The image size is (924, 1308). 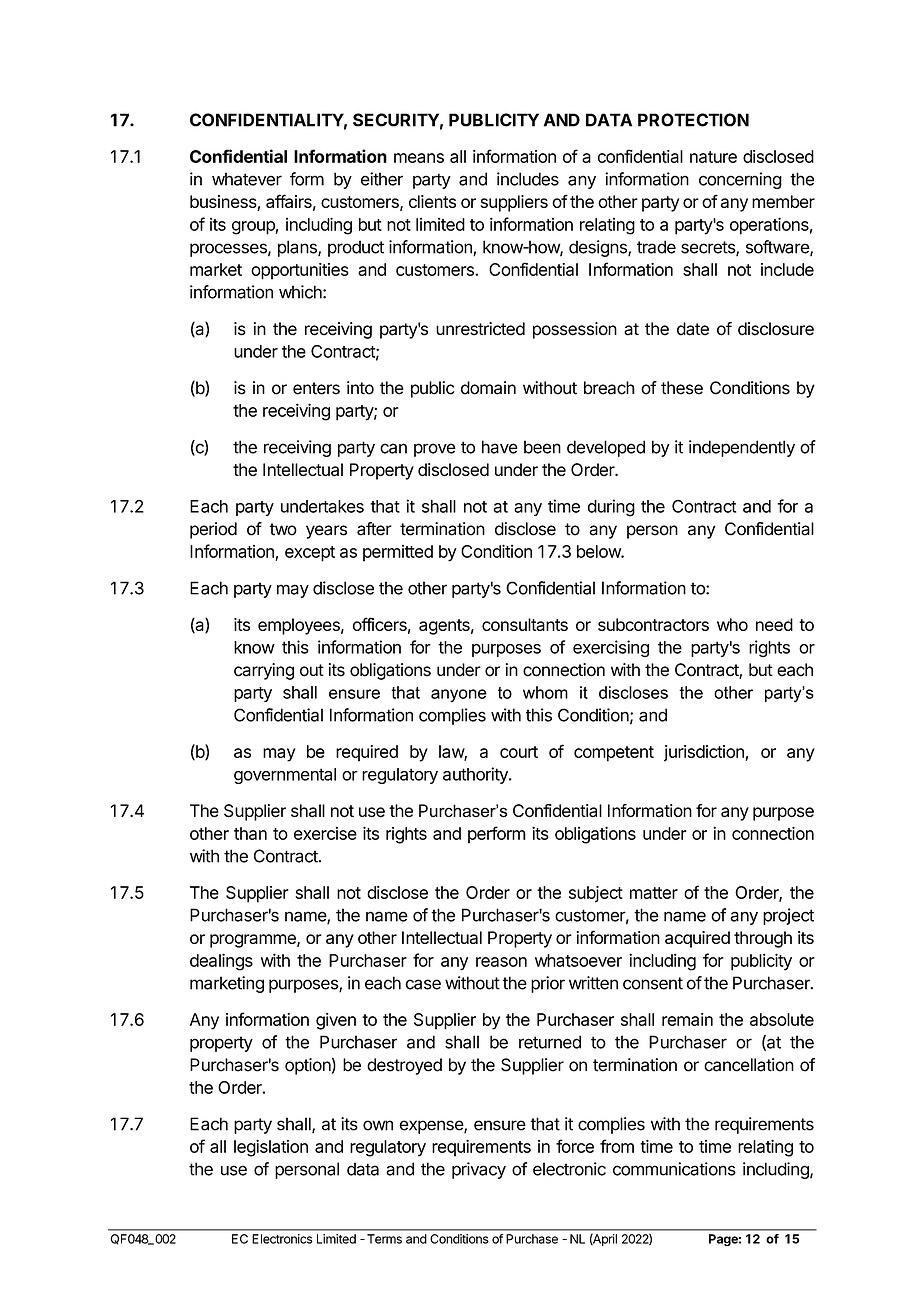 What do you see at coordinates (774, 624) in the screenshot?
I see `need` at bounding box center [774, 624].
